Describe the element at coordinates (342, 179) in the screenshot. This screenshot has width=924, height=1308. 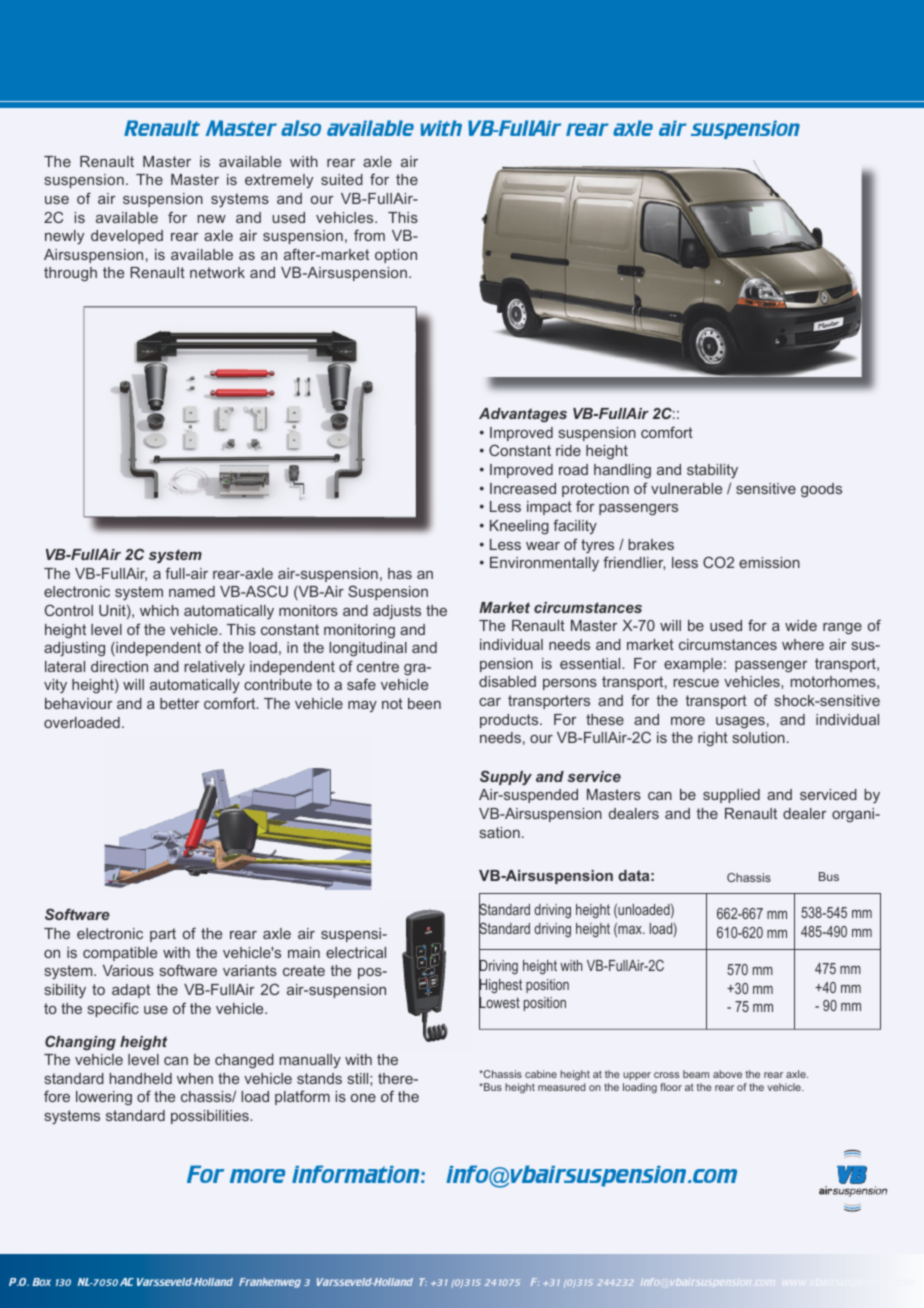
I see `suited` at that location.
